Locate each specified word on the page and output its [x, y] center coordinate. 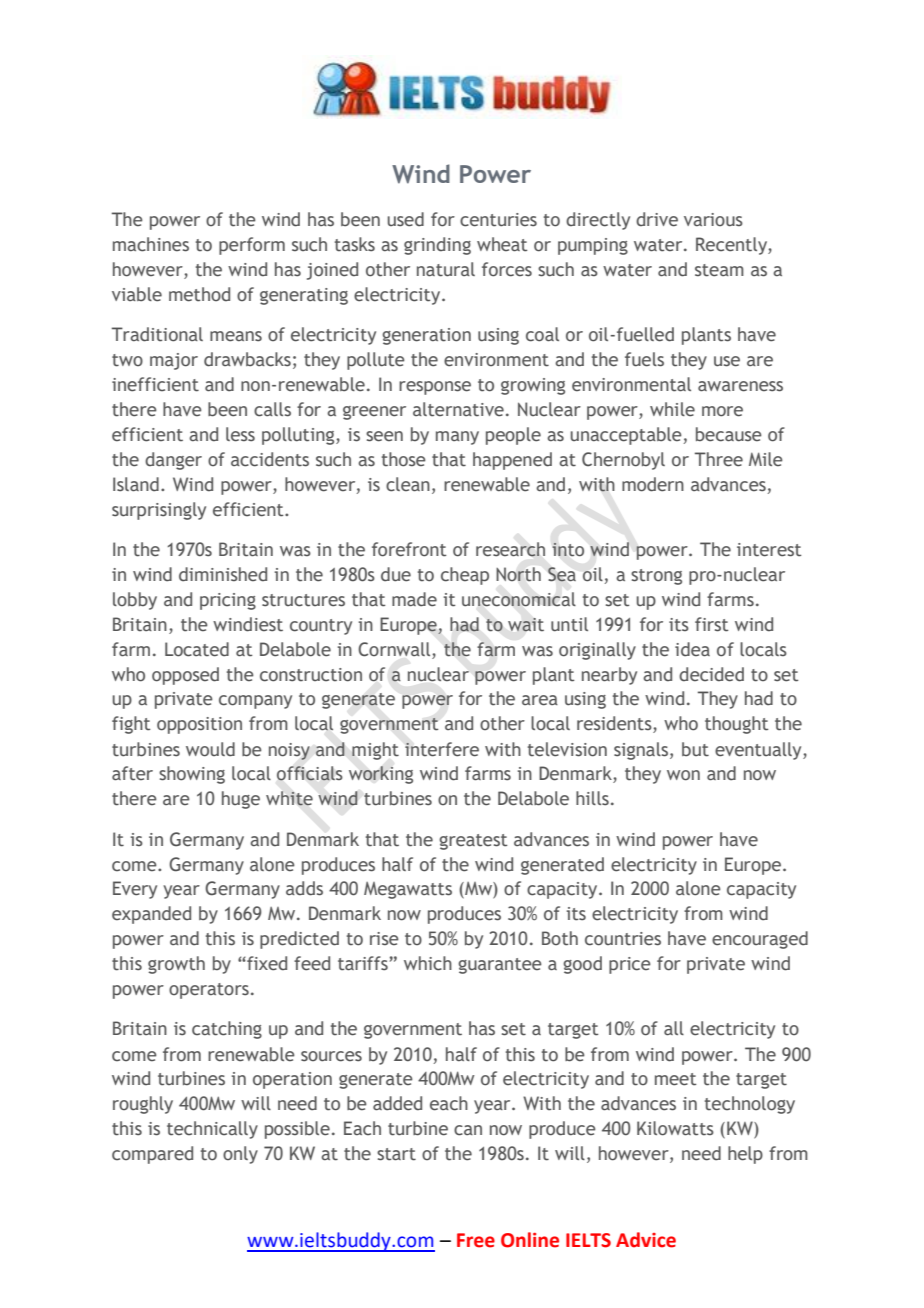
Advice [646, 1240]
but [695, 749]
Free [476, 1240]
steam [719, 270]
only [240, 1155]
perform [252, 246]
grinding [437, 246]
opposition [199, 725]
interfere [442, 749]
